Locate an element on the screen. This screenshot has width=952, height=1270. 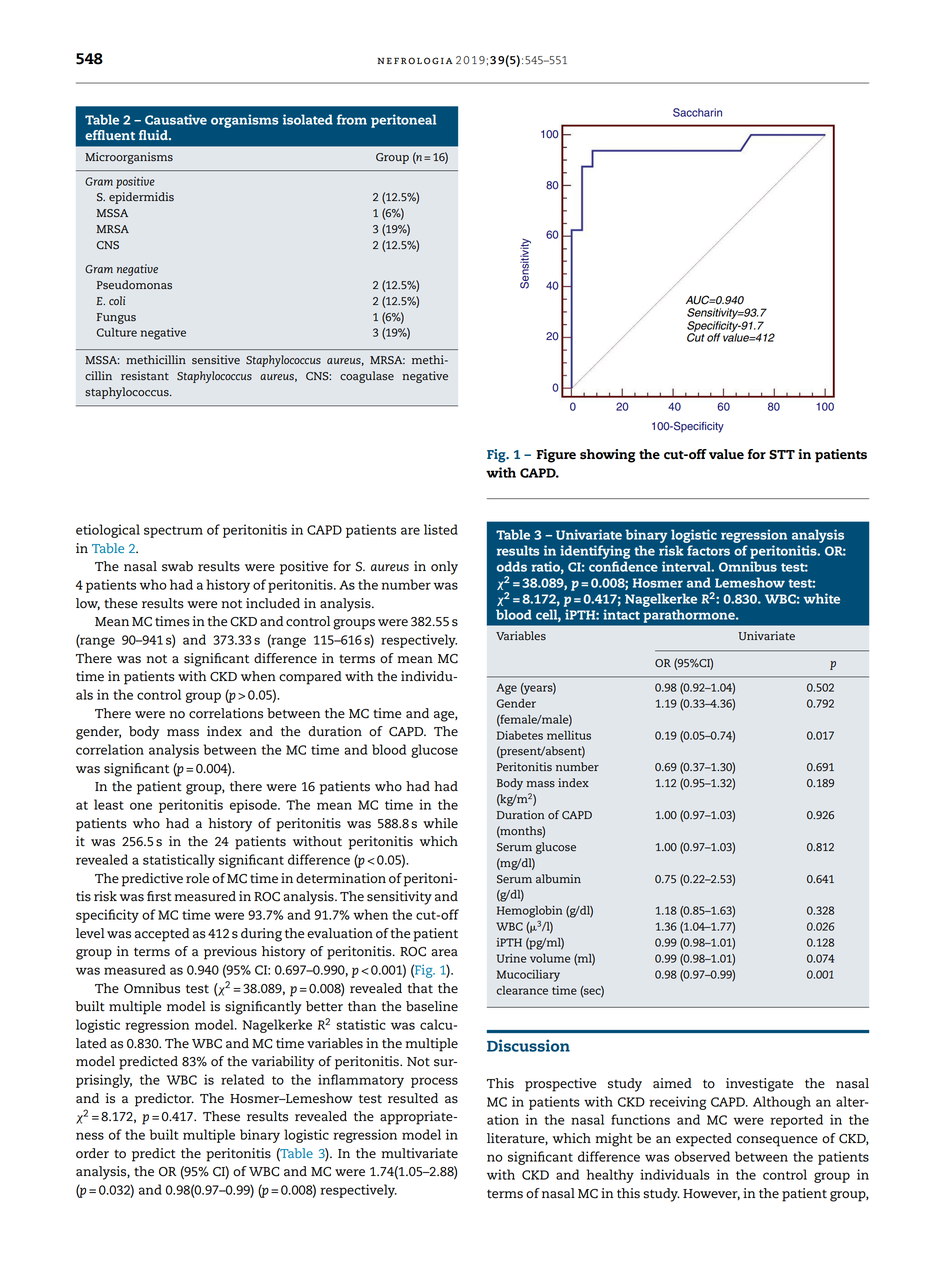
order is located at coordinates (92, 1153).
